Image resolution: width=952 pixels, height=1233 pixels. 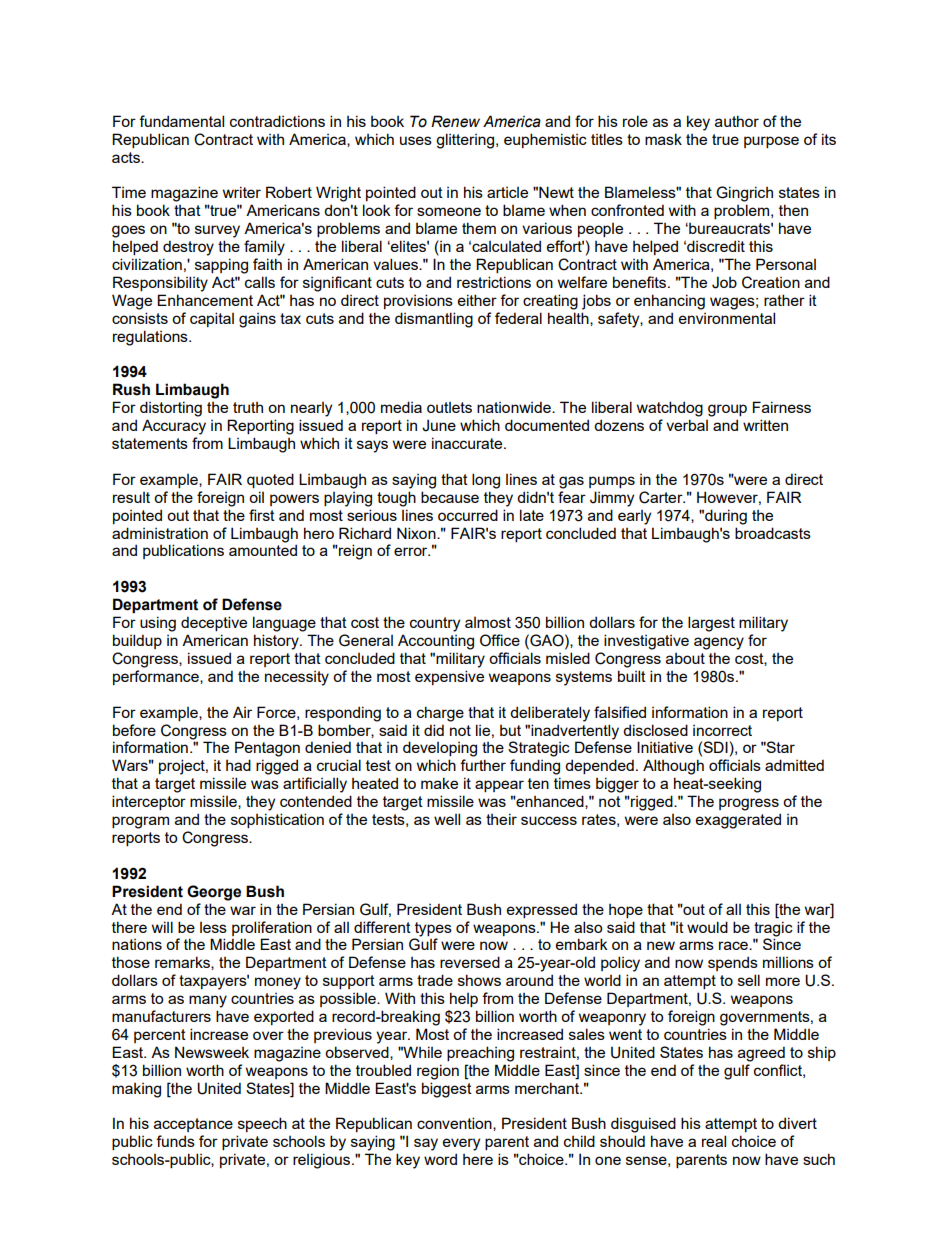 What do you see at coordinates (455, 121) in the document?
I see `Renew` at bounding box center [455, 121].
